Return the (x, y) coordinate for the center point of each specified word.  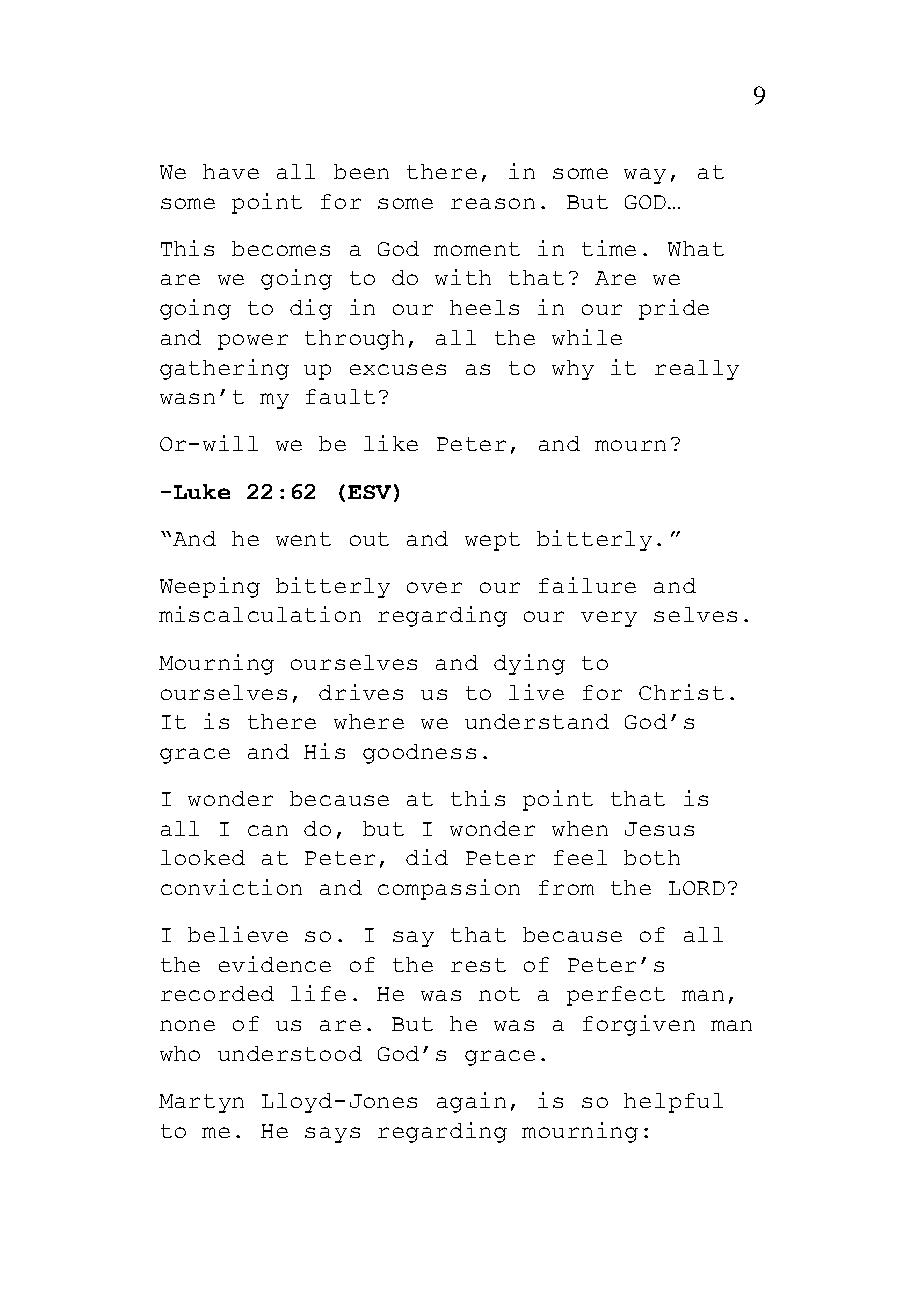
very (609, 619)
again (471, 1102)
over (434, 587)
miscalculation (260, 614)
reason (493, 203)
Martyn (201, 1103)
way (645, 176)
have (231, 171)
